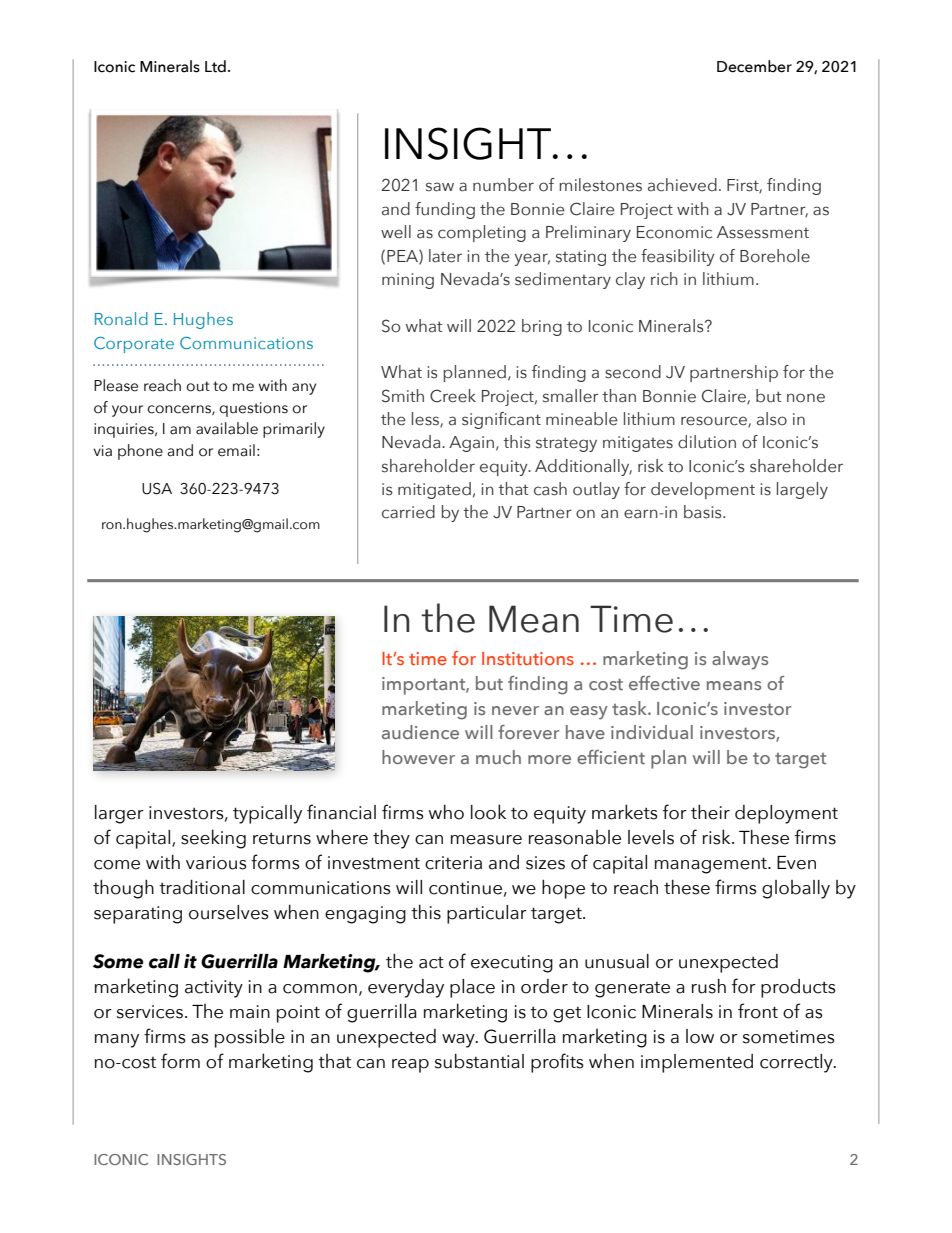 Image resolution: width=952 pixels, height=1233 pixels. What do you see at coordinates (754, 66) in the screenshot?
I see `December` at bounding box center [754, 66].
